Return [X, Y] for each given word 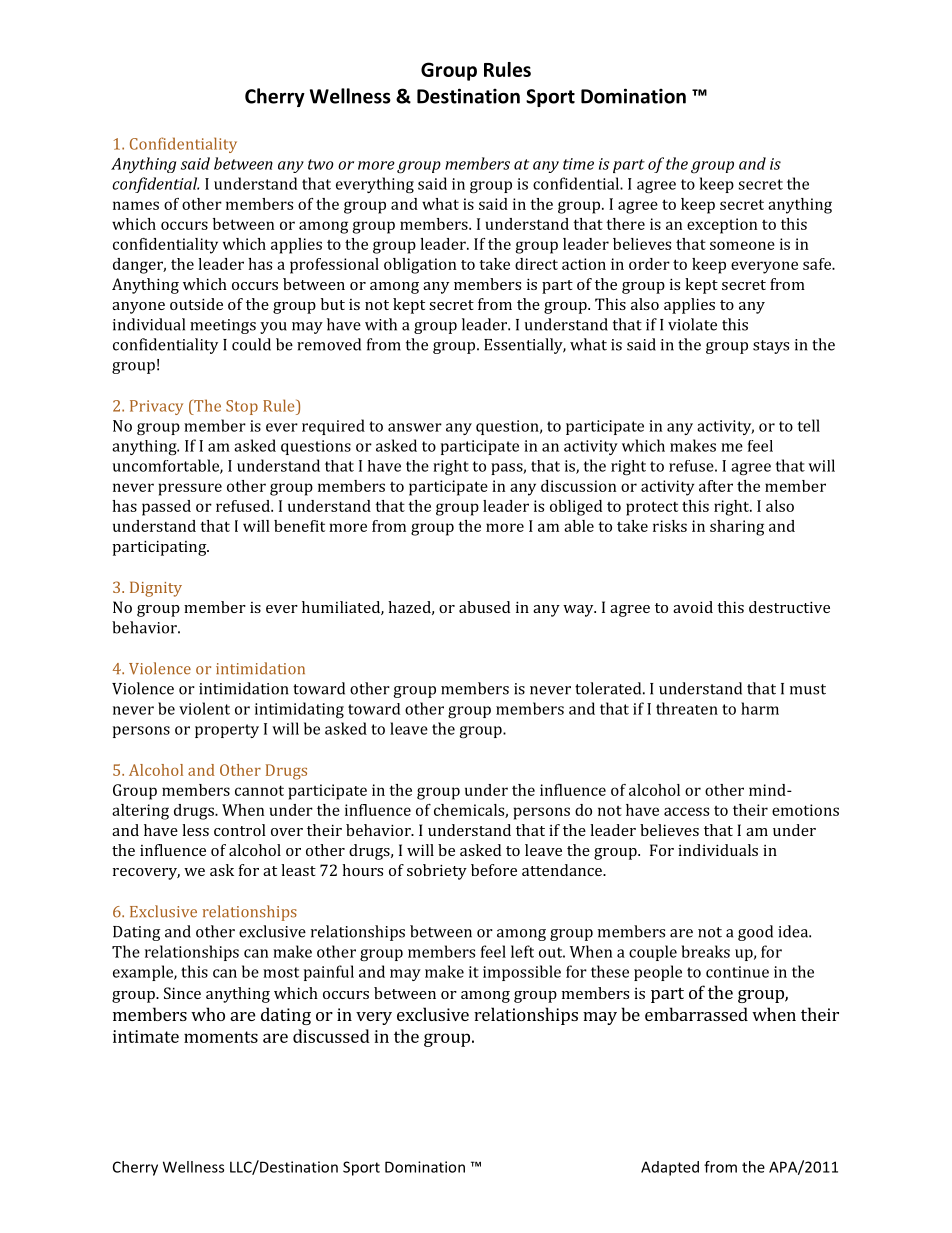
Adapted [670, 1168]
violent [204, 708]
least [298, 870]
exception [722, 226]
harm [760, 708]
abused [484, 607]
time [578, 164]
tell [809, 425]
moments [221, 1037]
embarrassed [696, 1014]
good [755, 933]
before [494, 870]
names [136, 205]
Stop [242, 407]
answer [415, 427]
